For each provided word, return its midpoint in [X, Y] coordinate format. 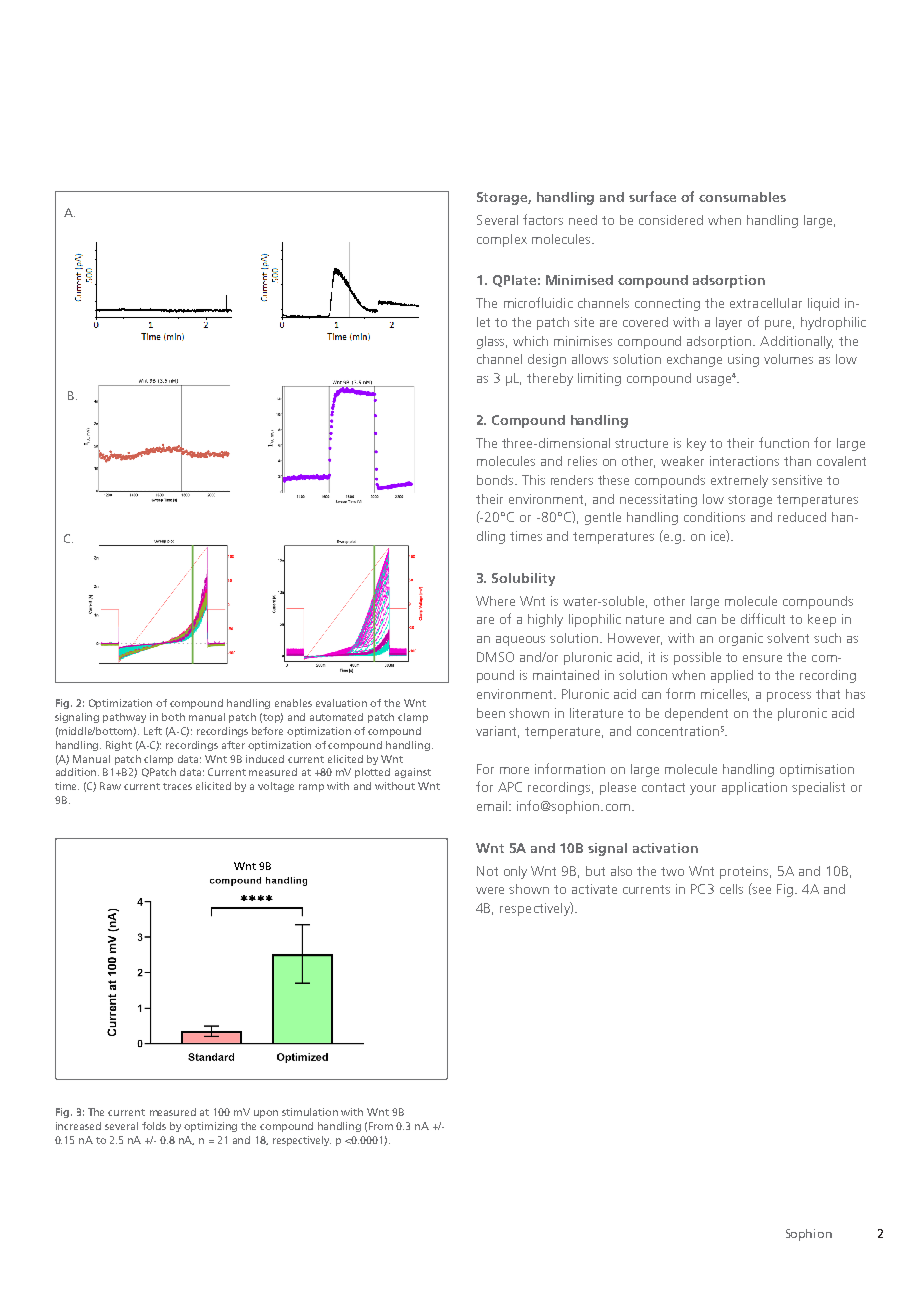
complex [502, 240]
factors [543, 219]
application [754, 788]
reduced [802, 517]
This [533, 480]
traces [177, 786]
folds [154, 1126]
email [493, 806]
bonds [495, 480]
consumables [742, 197]
